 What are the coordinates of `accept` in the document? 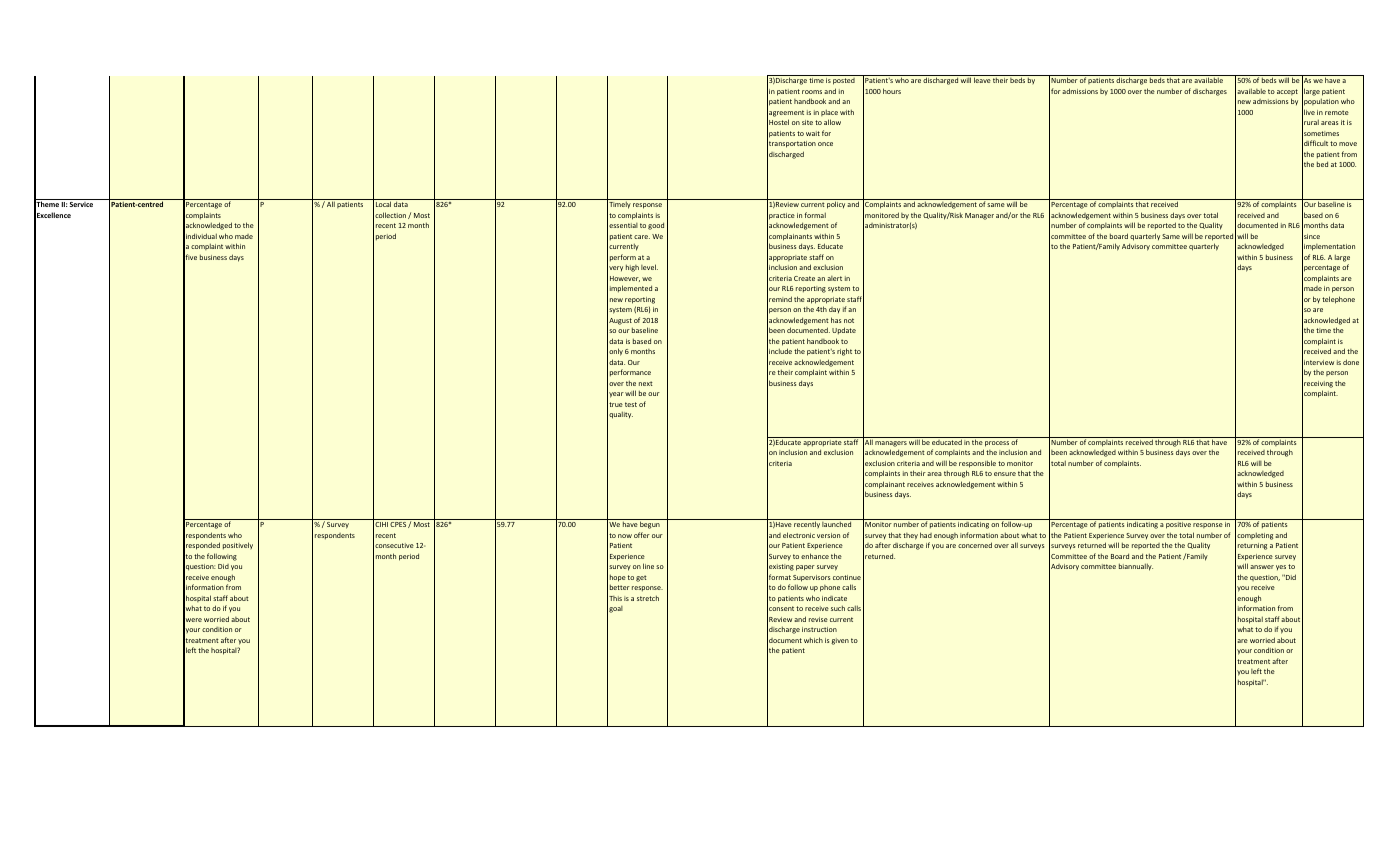 It's located at (1287, 92).
